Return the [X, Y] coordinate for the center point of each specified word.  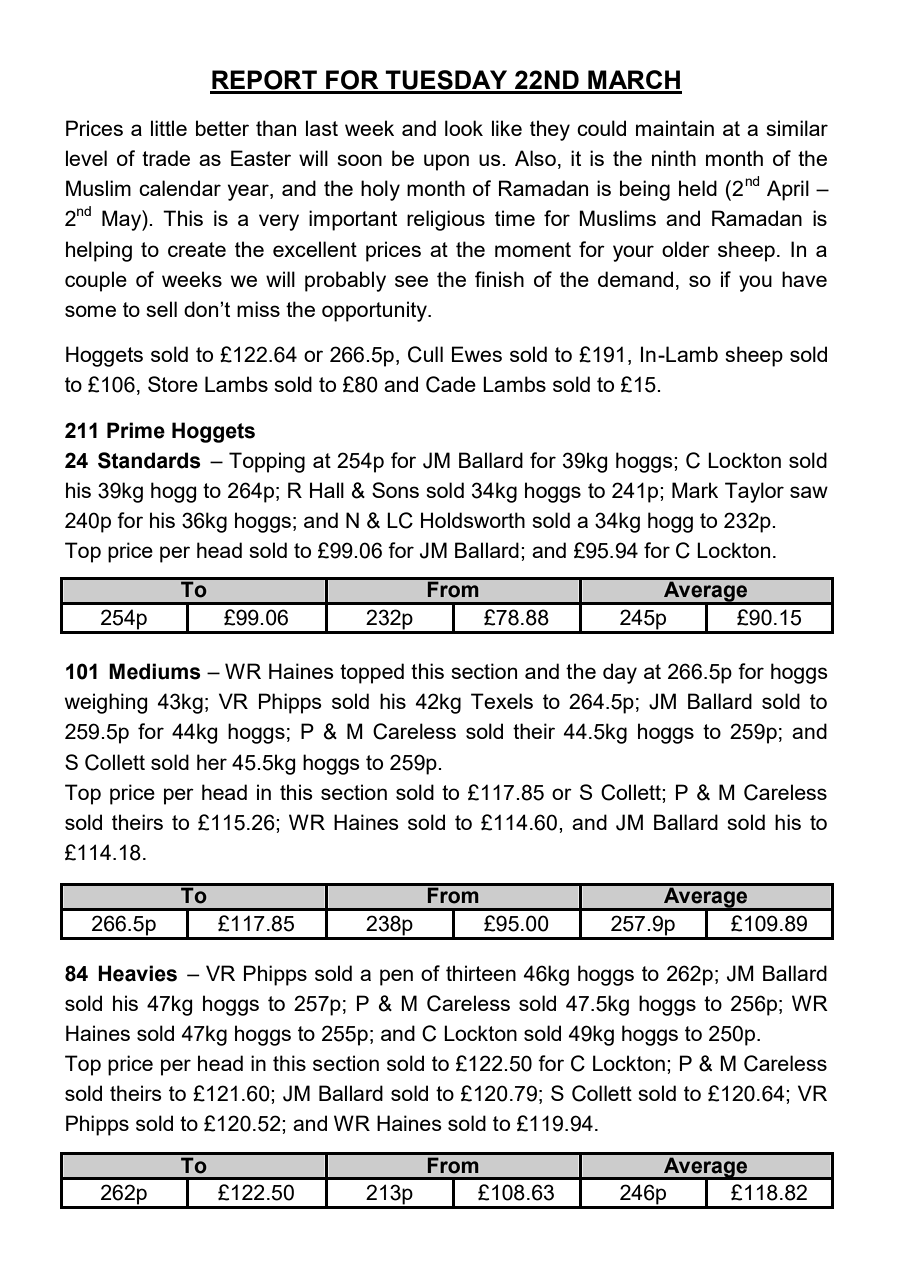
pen [396, 977]
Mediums [155, 671]
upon [446, 162]
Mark [695, 490]
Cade [451, 384]
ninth [674, 158]
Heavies [137, 973]
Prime [136, 430]
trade [166, 158]
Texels [502, 701]
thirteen [481, 973]
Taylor [754, 492]
